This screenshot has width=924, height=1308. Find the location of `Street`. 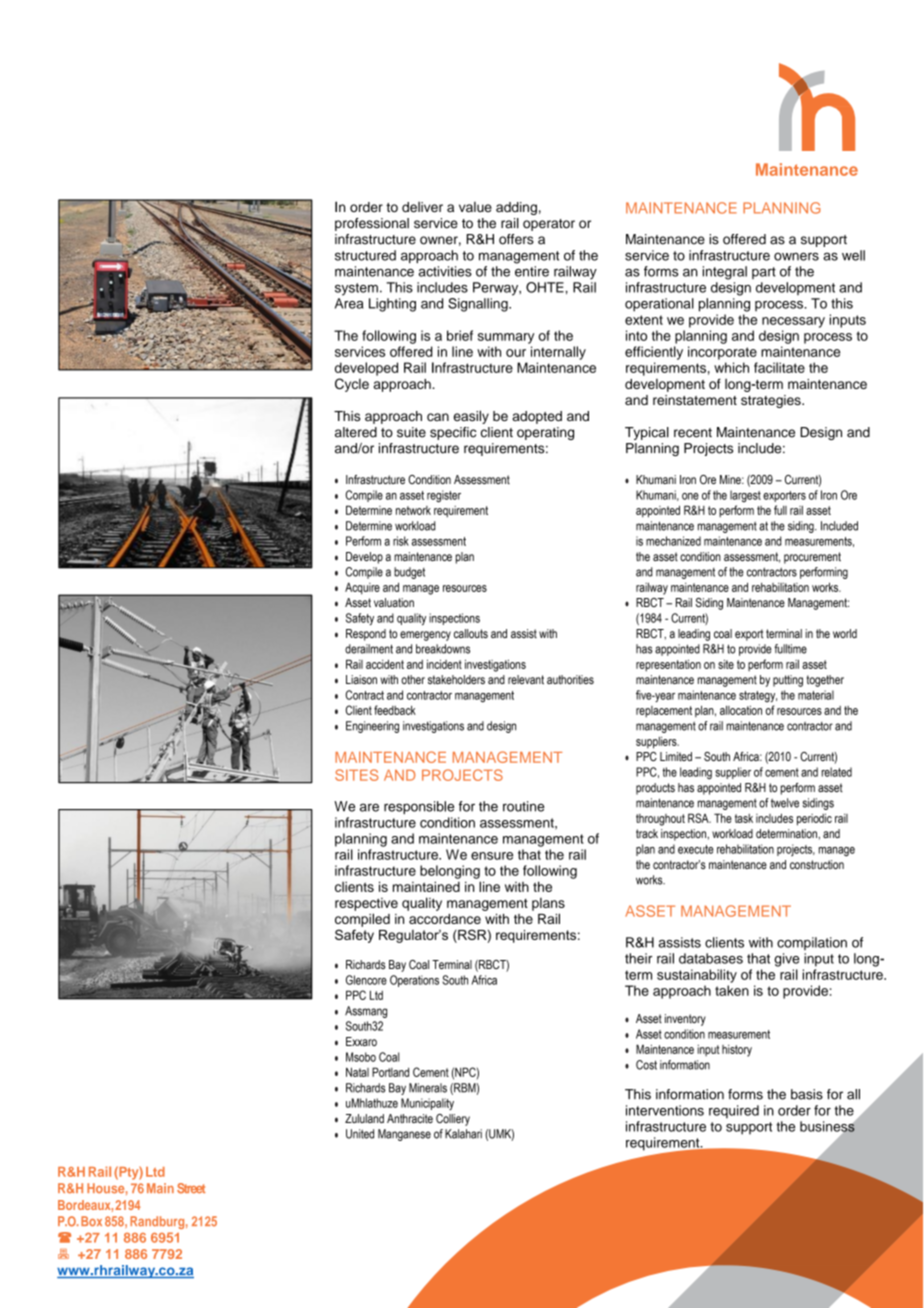

Street is located at coordinates (191, 1188).
